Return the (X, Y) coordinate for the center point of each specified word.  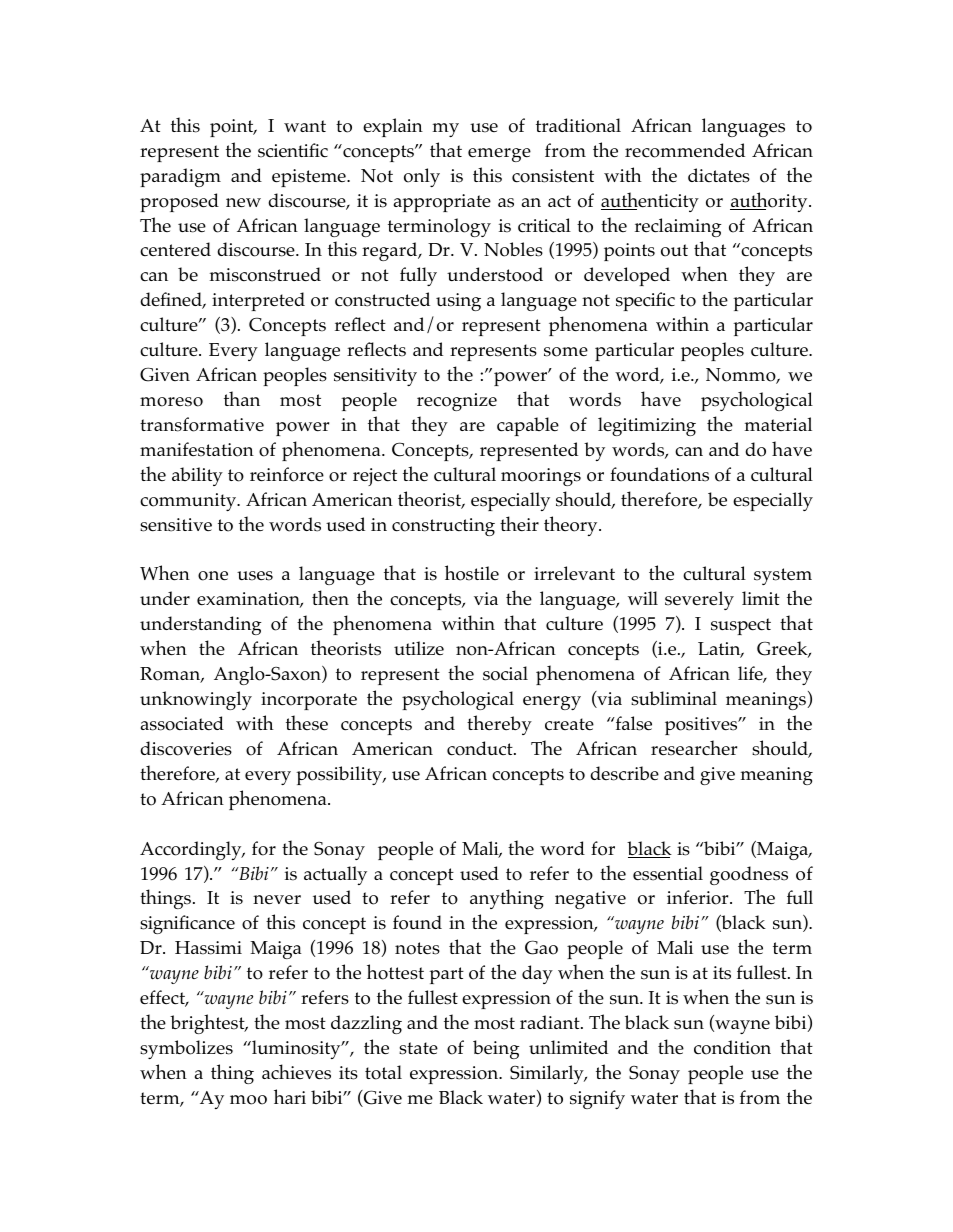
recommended (685, 150)
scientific (293, 150)
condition (732, 1047)
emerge (499, 155)
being (496, 1049)
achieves (296, 1072)
